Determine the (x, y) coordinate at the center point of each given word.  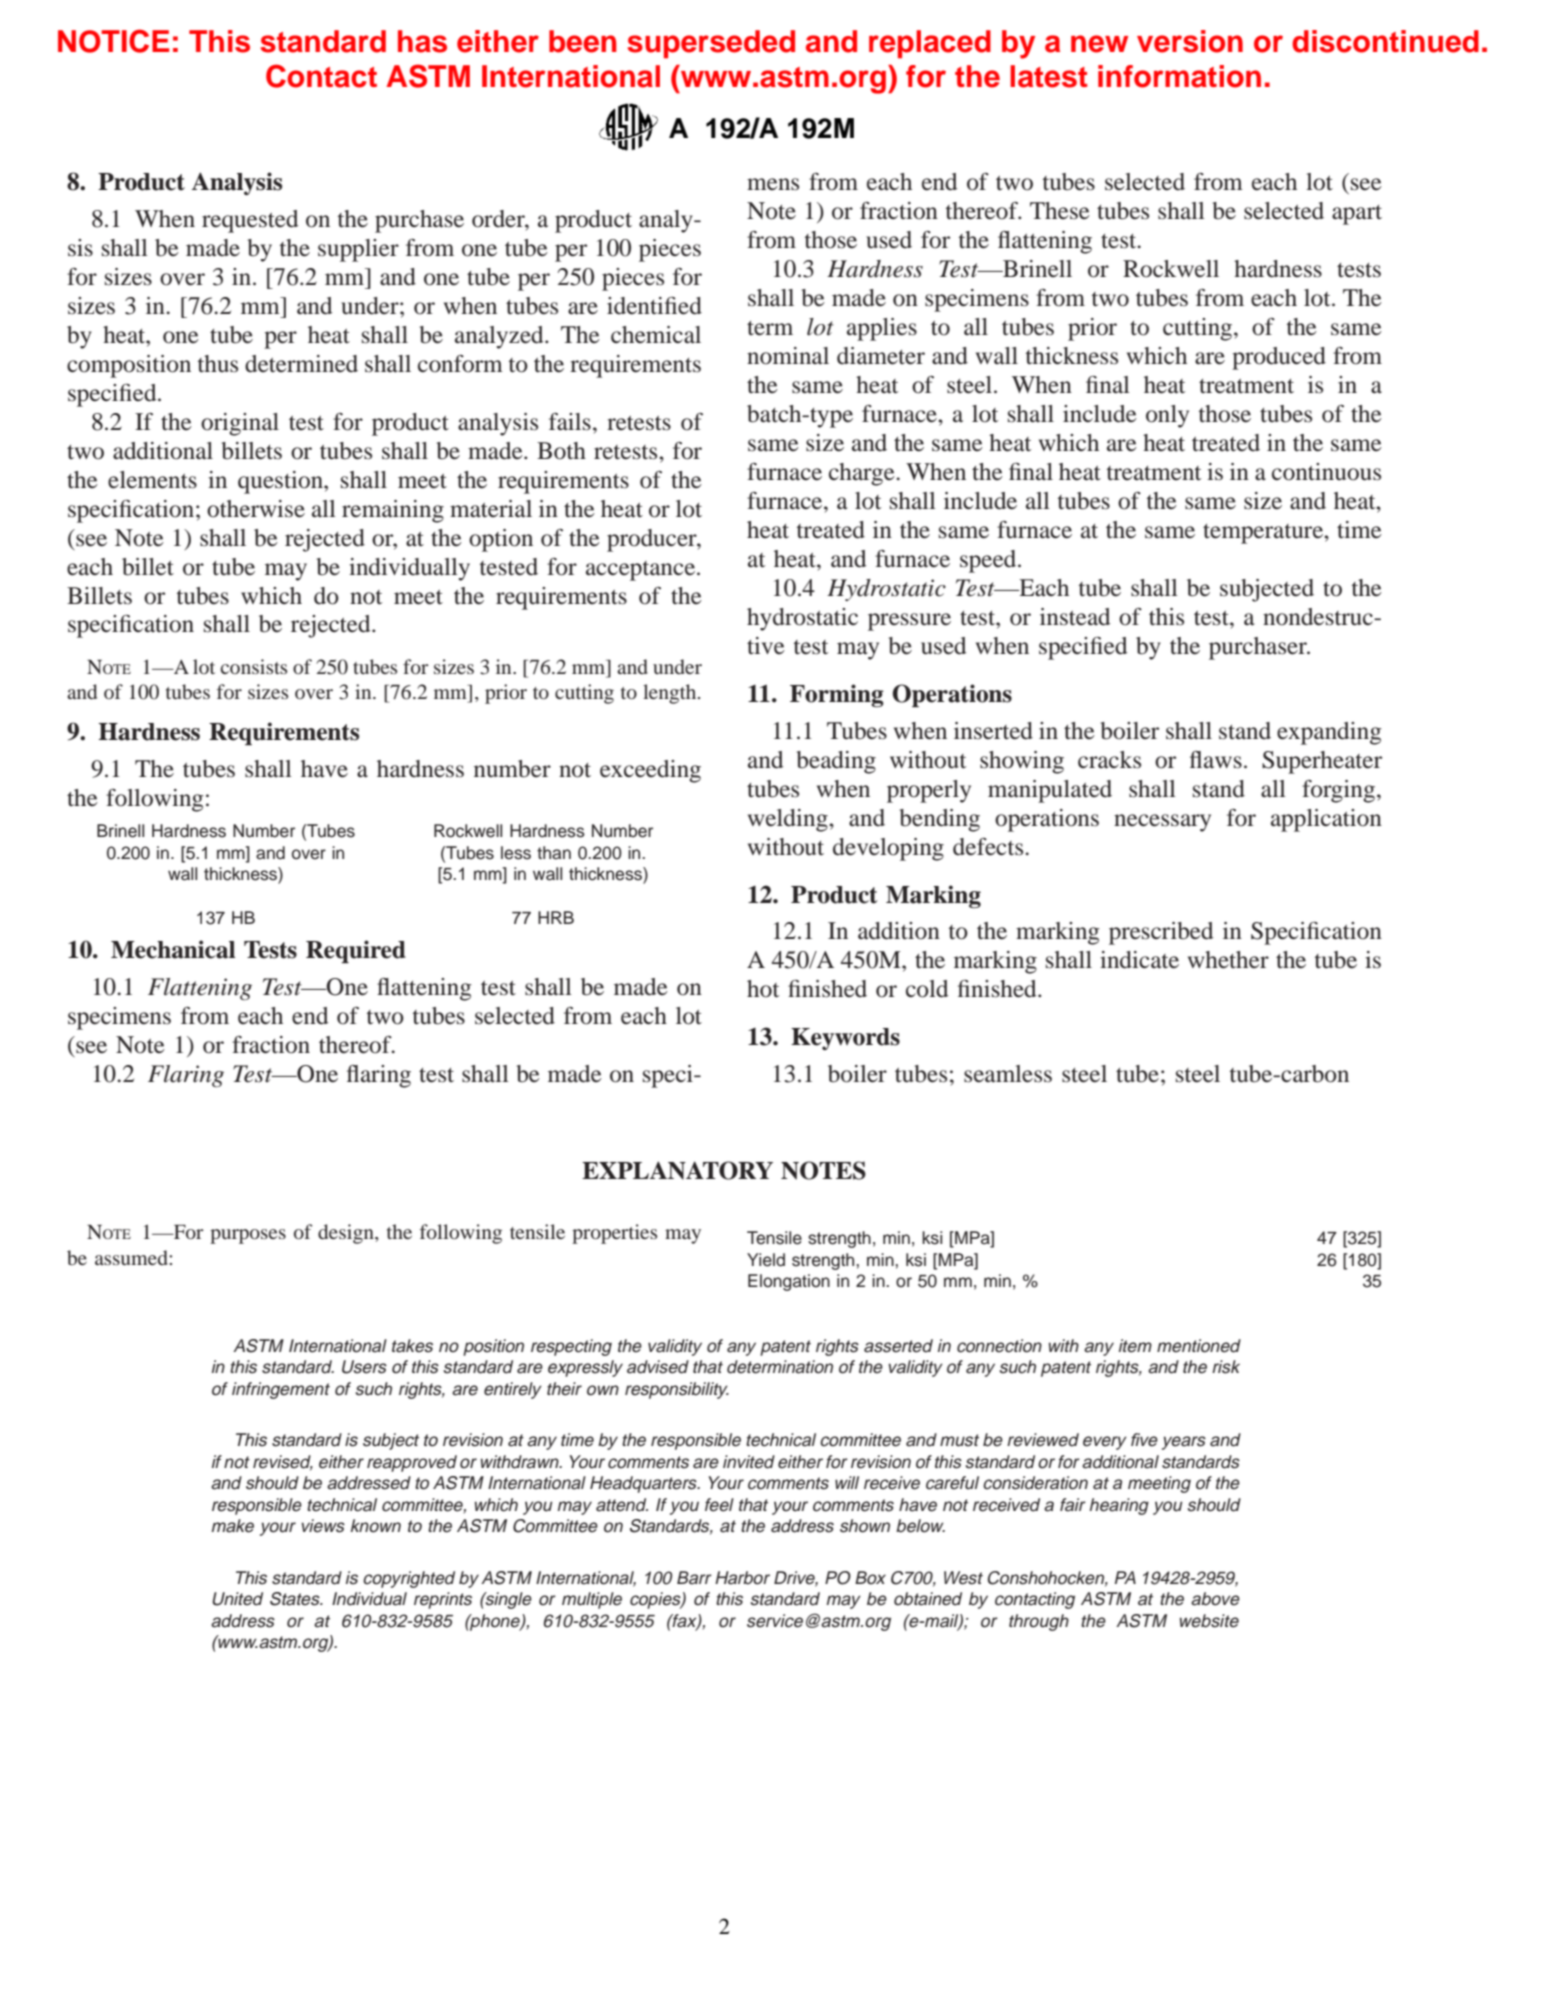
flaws (1216, 760)
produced (1279, 358)
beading (836, 762)
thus (218, 364)
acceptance (642, 571)
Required (356, 951)
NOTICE (113, 41)
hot (763, 989)
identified (654, 306)
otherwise (256, 509)
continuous (1326, 472)
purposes (248, 1236)
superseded (711, 44)
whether (1228, 960)
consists (253, 666)
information (1179, 76)
